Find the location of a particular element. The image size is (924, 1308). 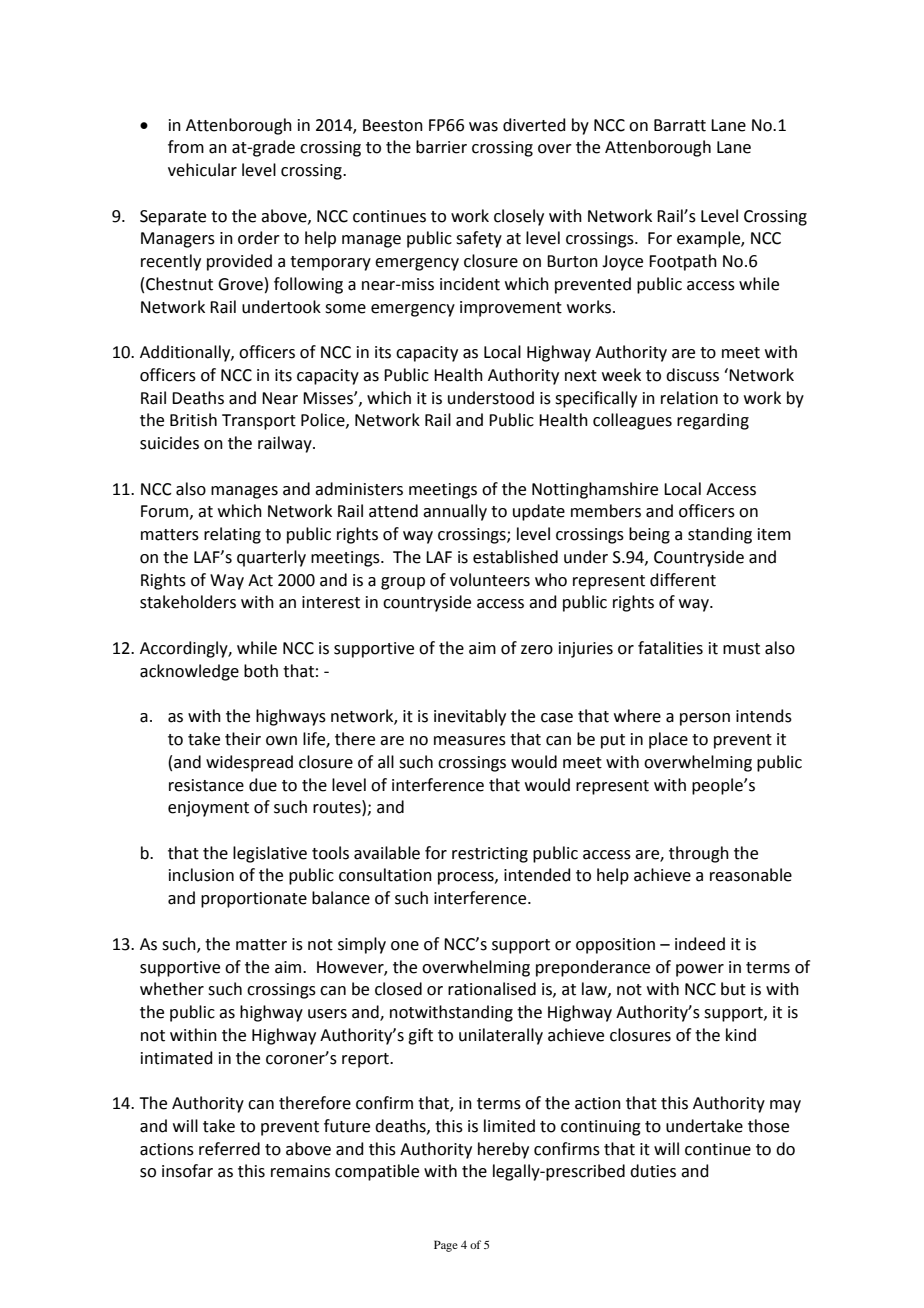

vehicular is located at coordinates (202, 170).
